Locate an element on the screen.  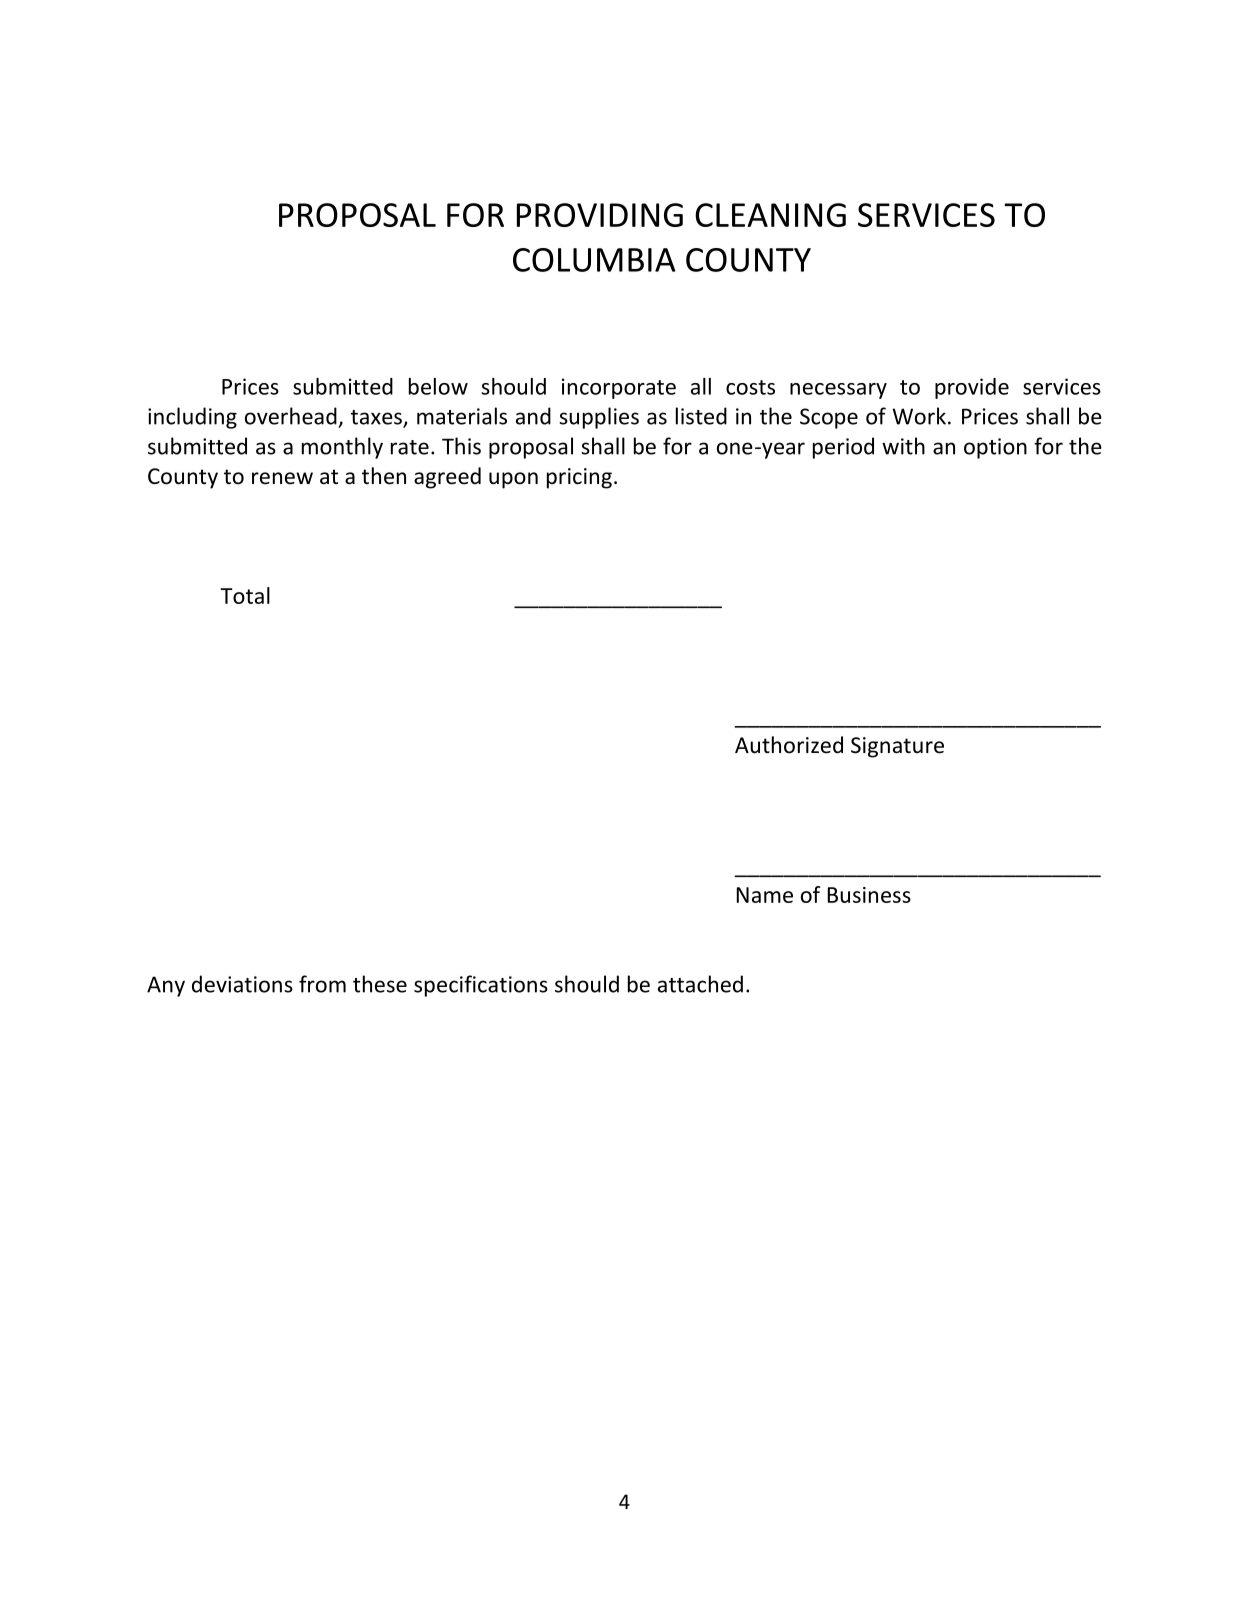
overhead is located at coordinates (291, 416).
